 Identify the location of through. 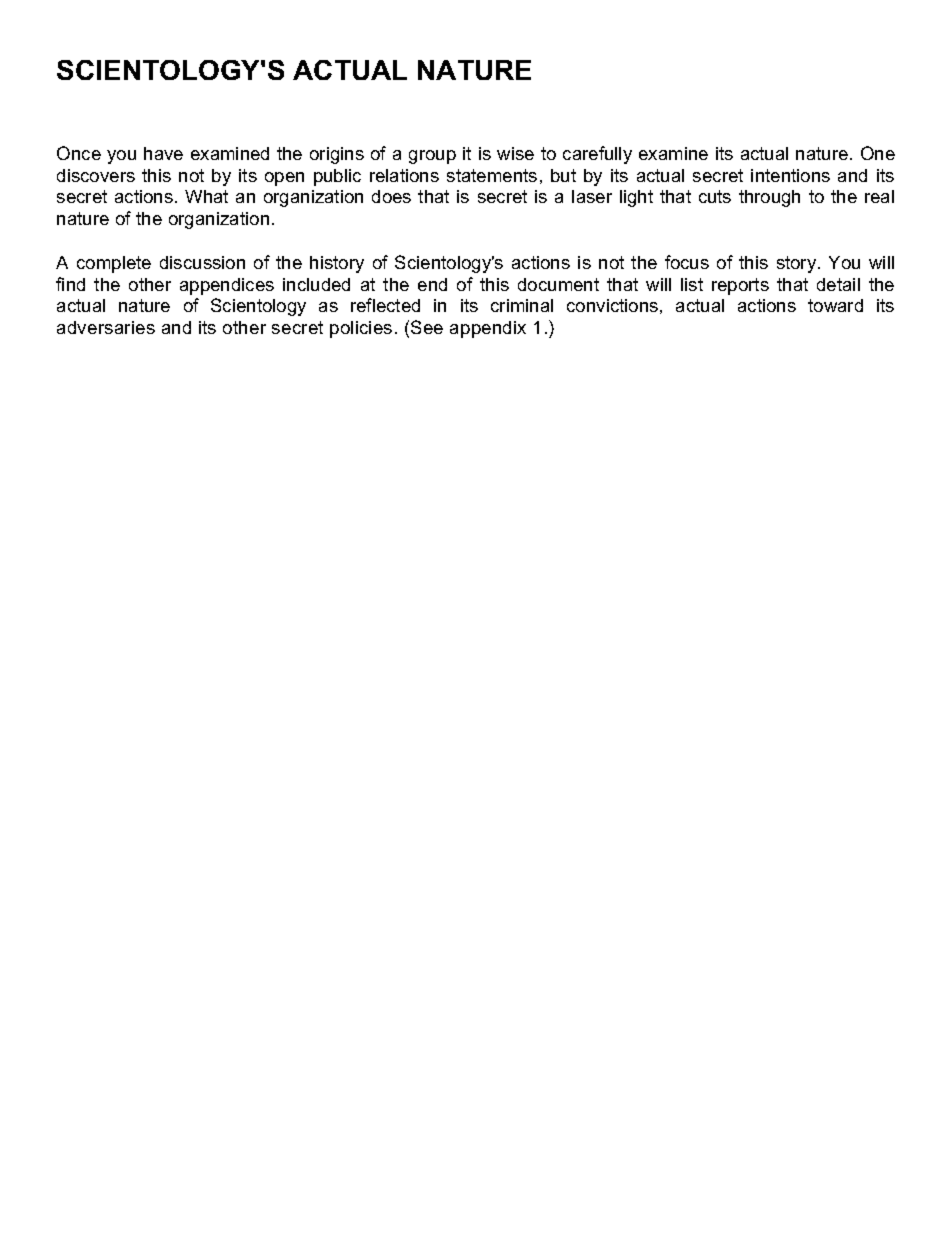
(769, 198).
